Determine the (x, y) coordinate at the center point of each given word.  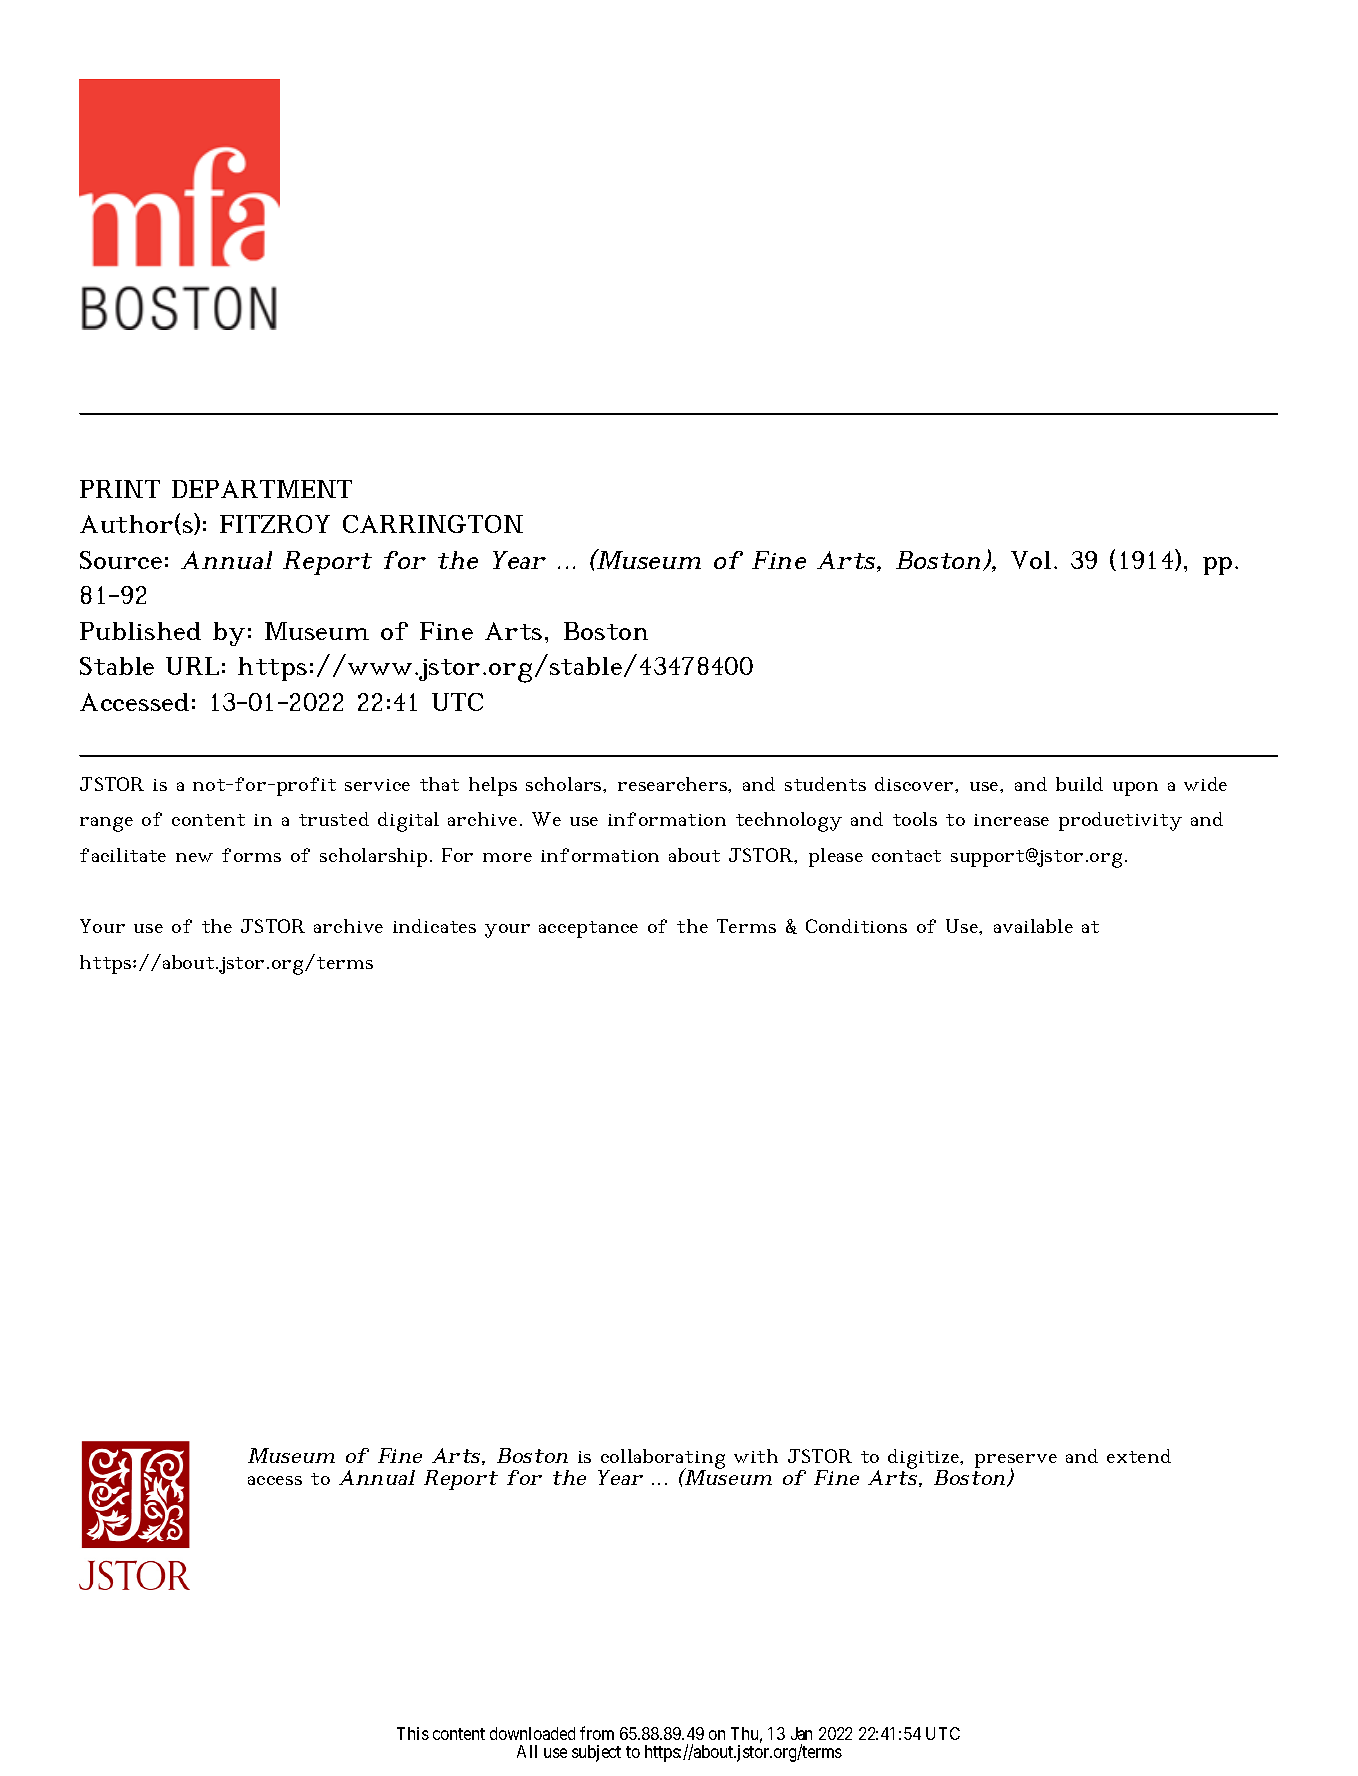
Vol (1031, 560)
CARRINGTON (433, 524)
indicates (434, 926)
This (413, 1733)
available (1033, 926)
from (597, 1733)
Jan (801, 1733)
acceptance (588, 929)
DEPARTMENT (262, 489)
